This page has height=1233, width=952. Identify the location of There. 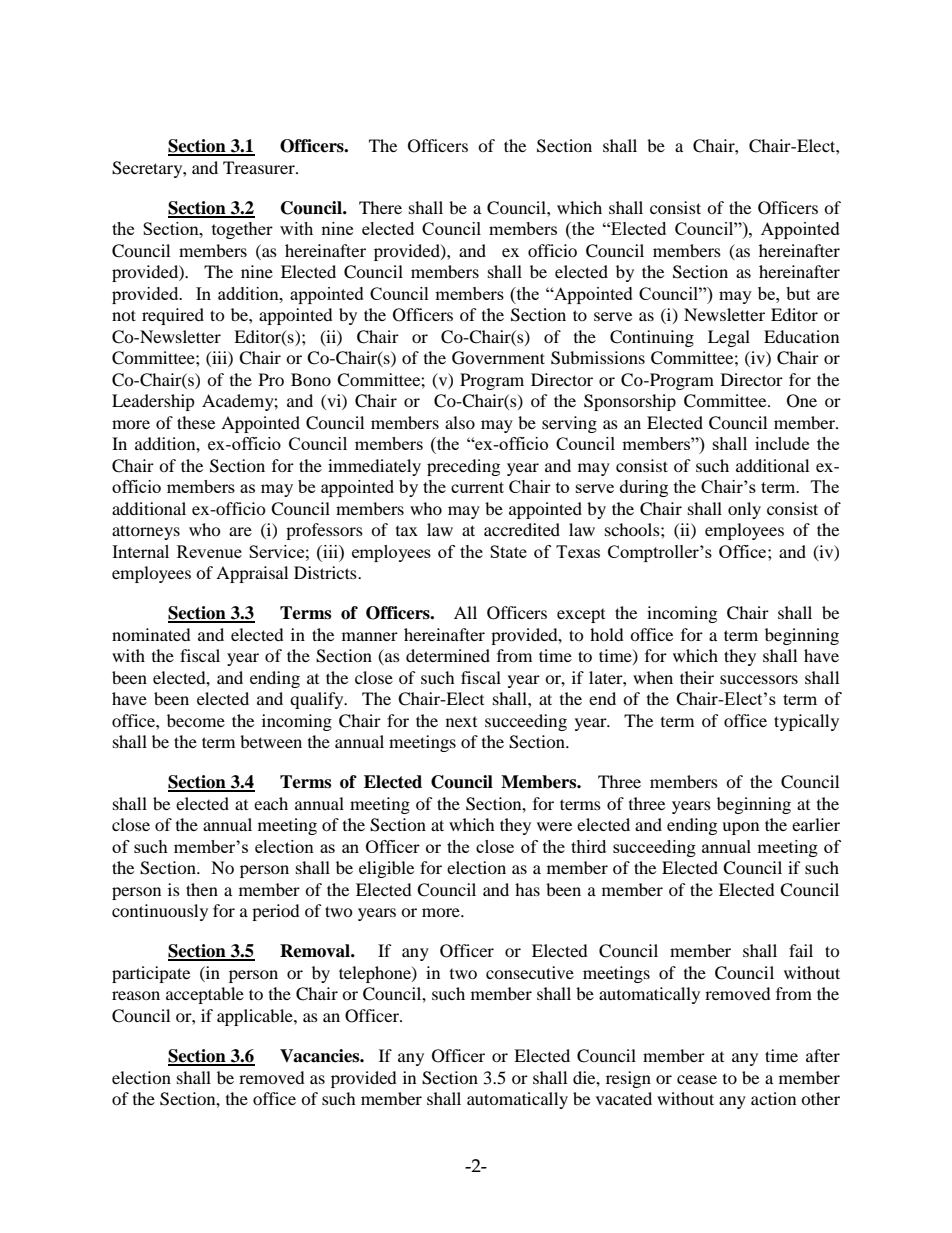
(380, 207).
